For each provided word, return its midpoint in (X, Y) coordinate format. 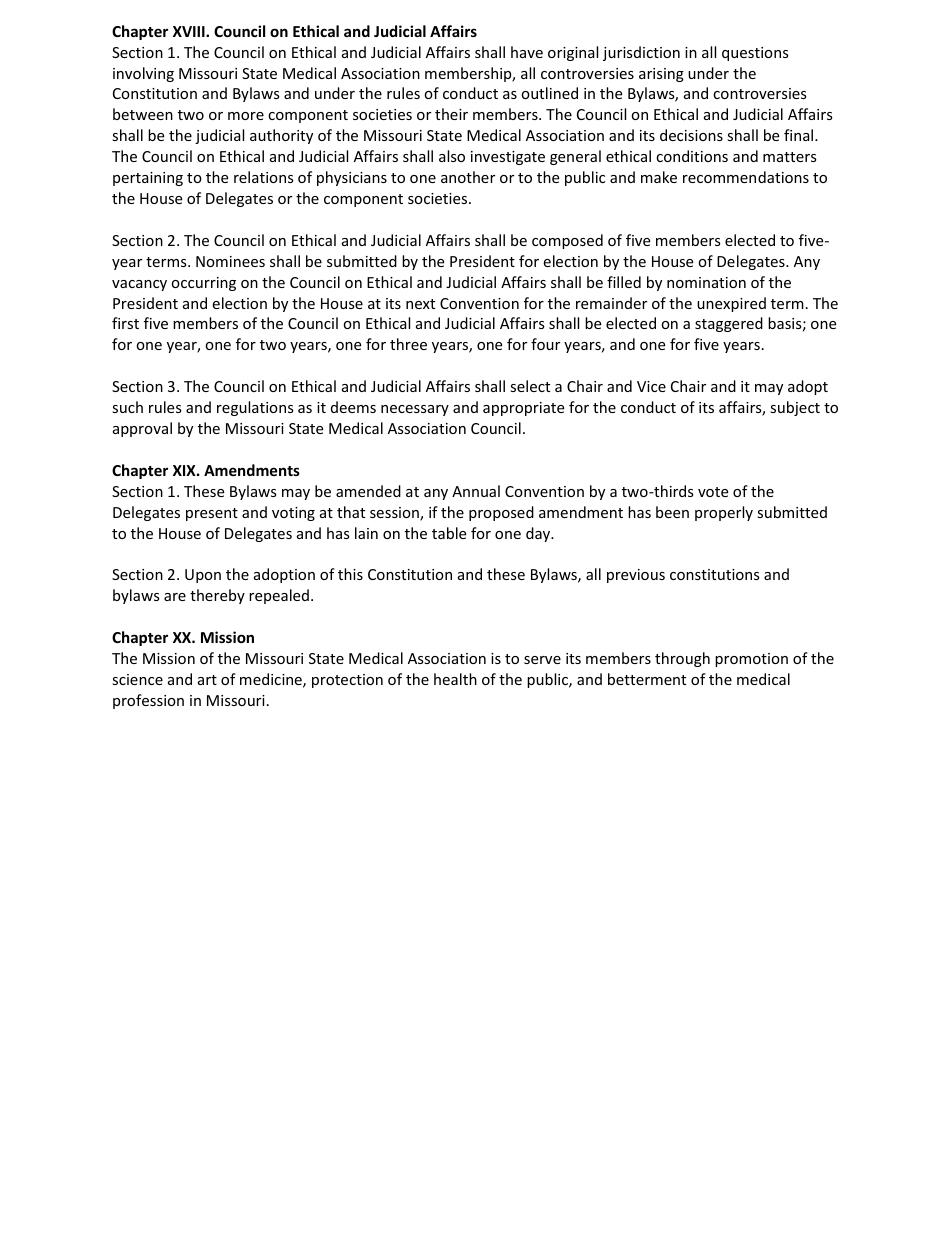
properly (724, 513)
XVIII (190, 31)
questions (755, 54)
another (468, 177)
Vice (651, 386)
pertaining (148, 179)
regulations (255, 408)
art (207, 680)
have (527, 52)
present (212, 514)
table (449, 533)
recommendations (746, 177)
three (408, 344)
